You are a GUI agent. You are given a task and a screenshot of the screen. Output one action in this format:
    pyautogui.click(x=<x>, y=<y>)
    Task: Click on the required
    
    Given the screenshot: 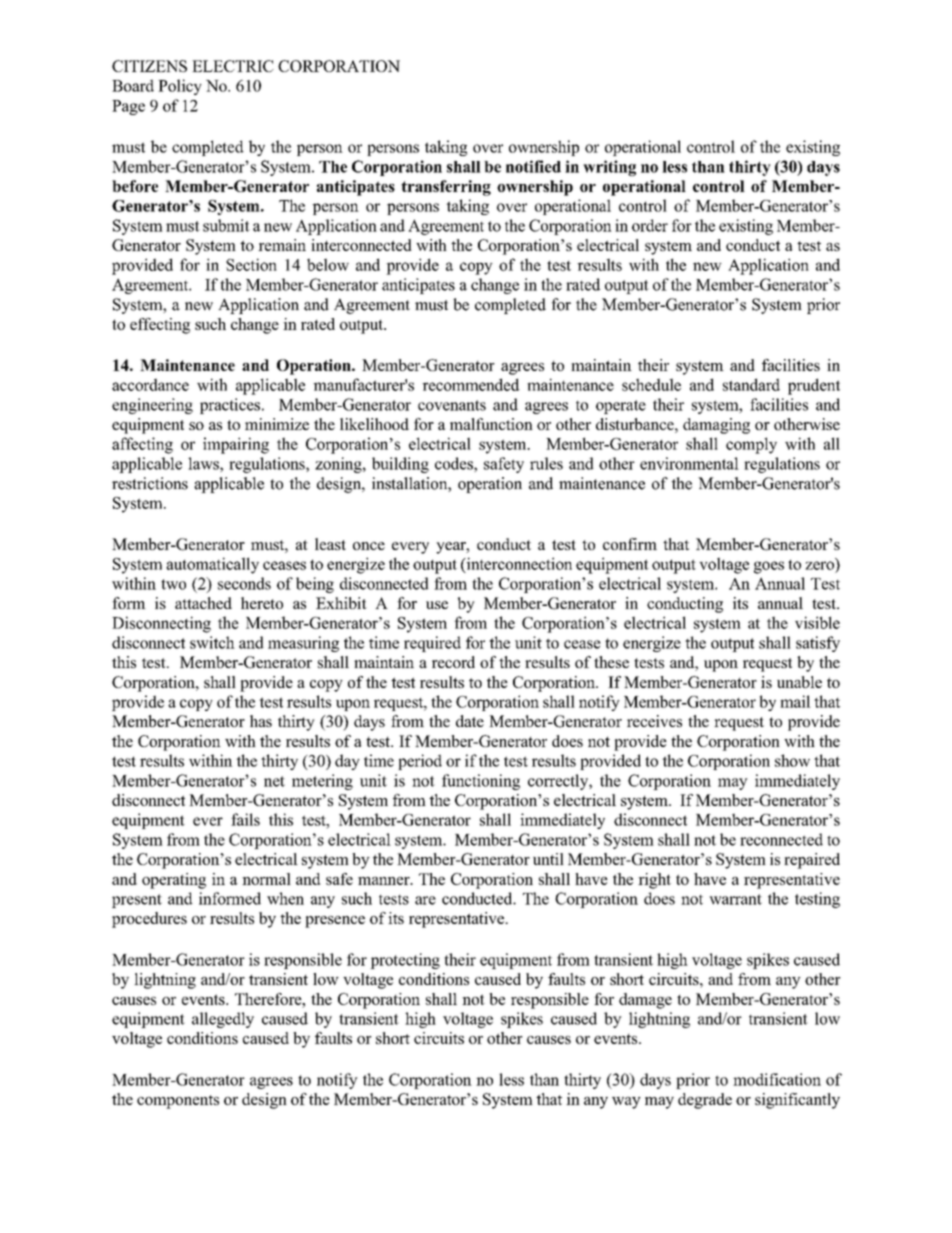 What is the action you would take?
    pyautogui.click(x=432, y=644)
